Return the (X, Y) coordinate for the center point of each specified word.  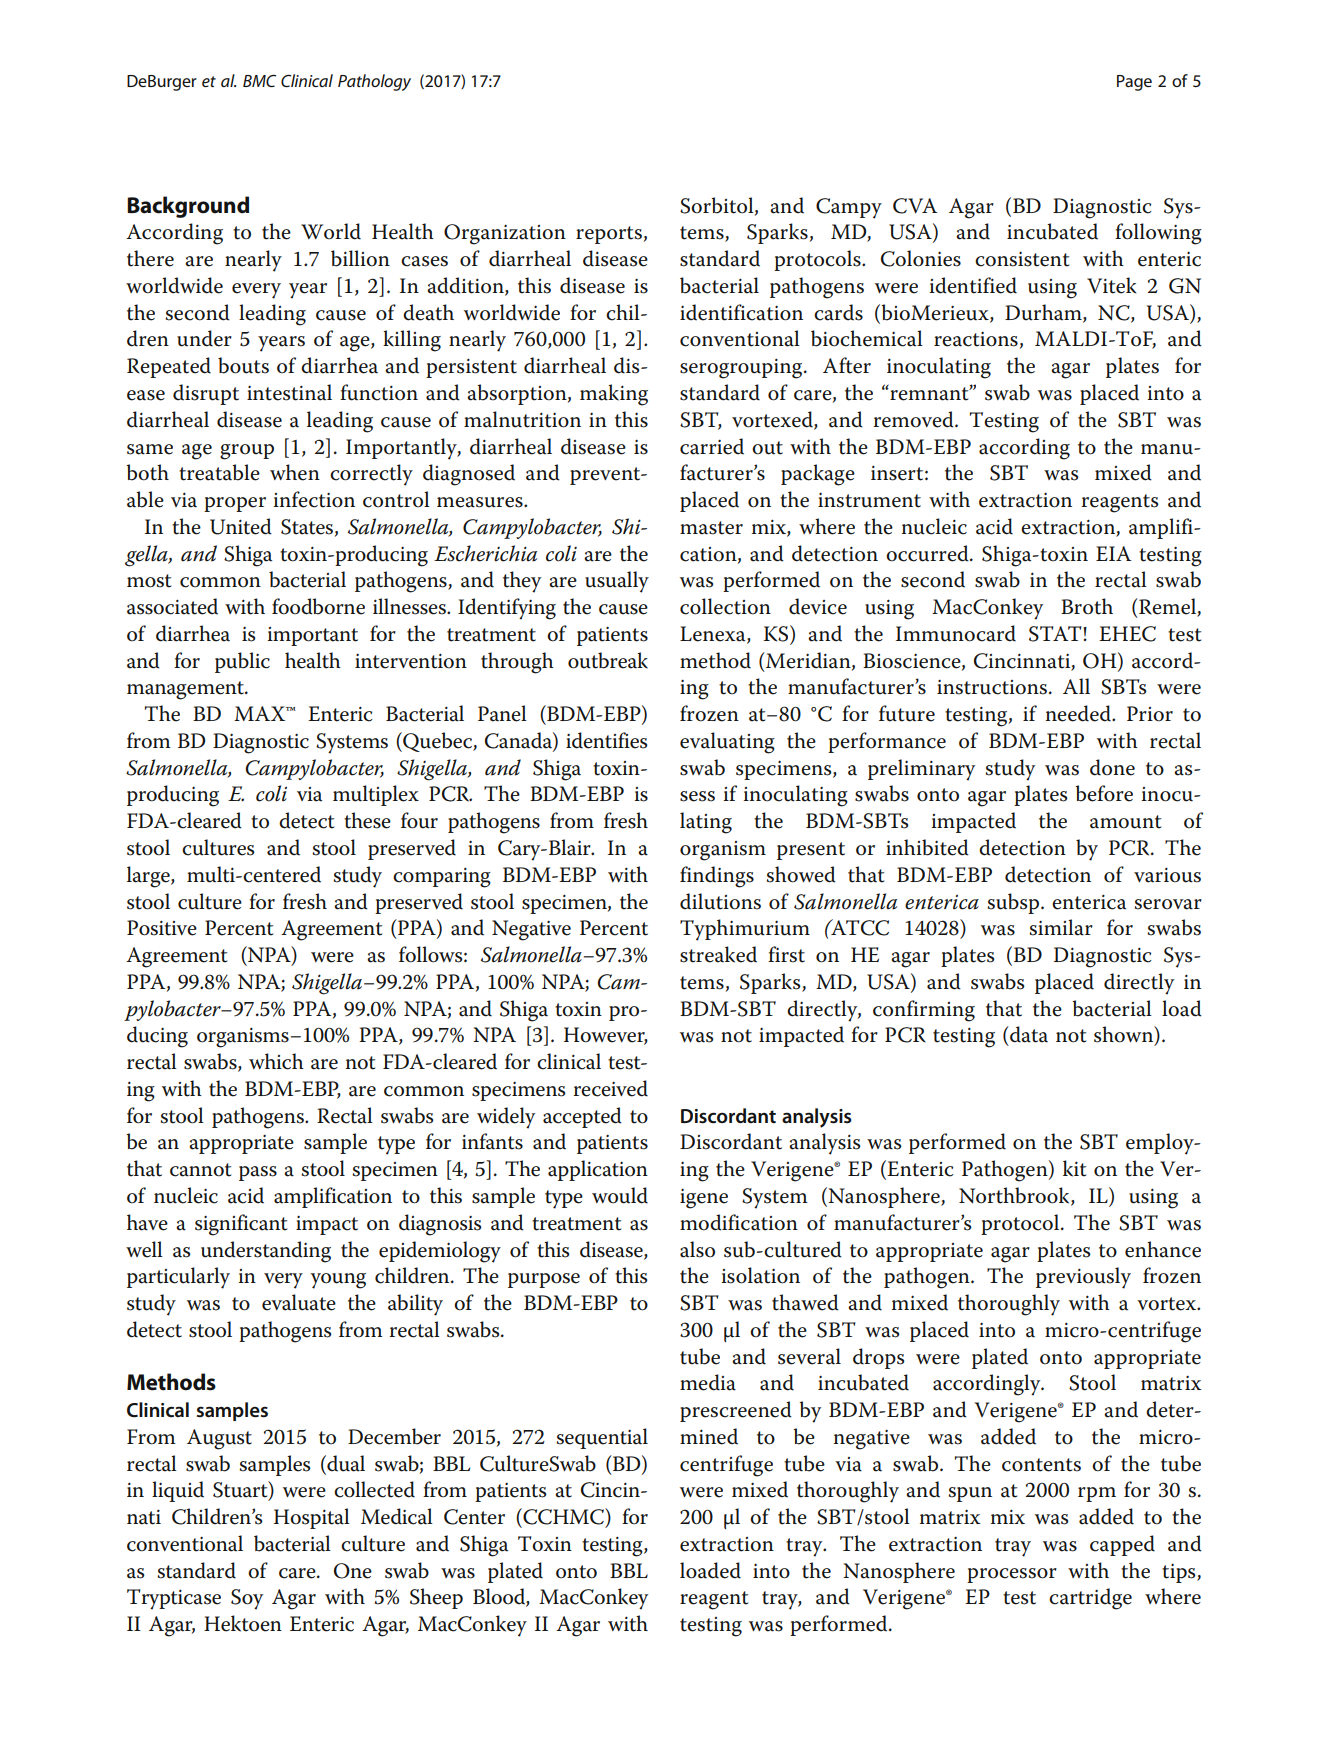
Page (1134, 83)
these (367, 820)
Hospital (312, 1518)
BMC (259, 81)
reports (609, 235)
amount (1125, 822)
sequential (602, 1438)
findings (717, 877)
